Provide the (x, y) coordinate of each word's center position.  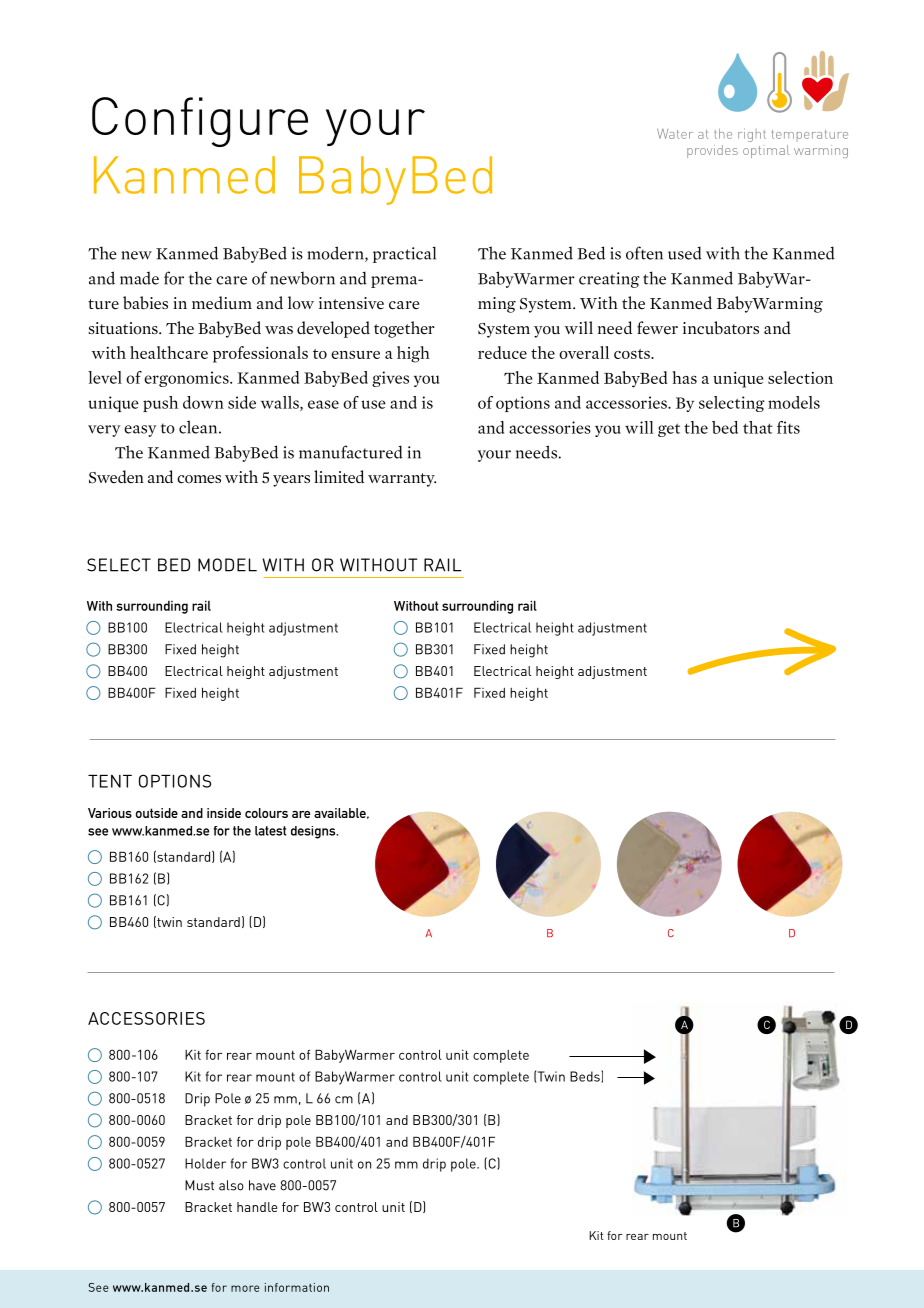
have (262, 1185)
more (245, 1288)
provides (712, 151)
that (758, 427)
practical (404, 254)
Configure (200, 122)
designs (314, 832)
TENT (110, 781)
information (297, 1287)
